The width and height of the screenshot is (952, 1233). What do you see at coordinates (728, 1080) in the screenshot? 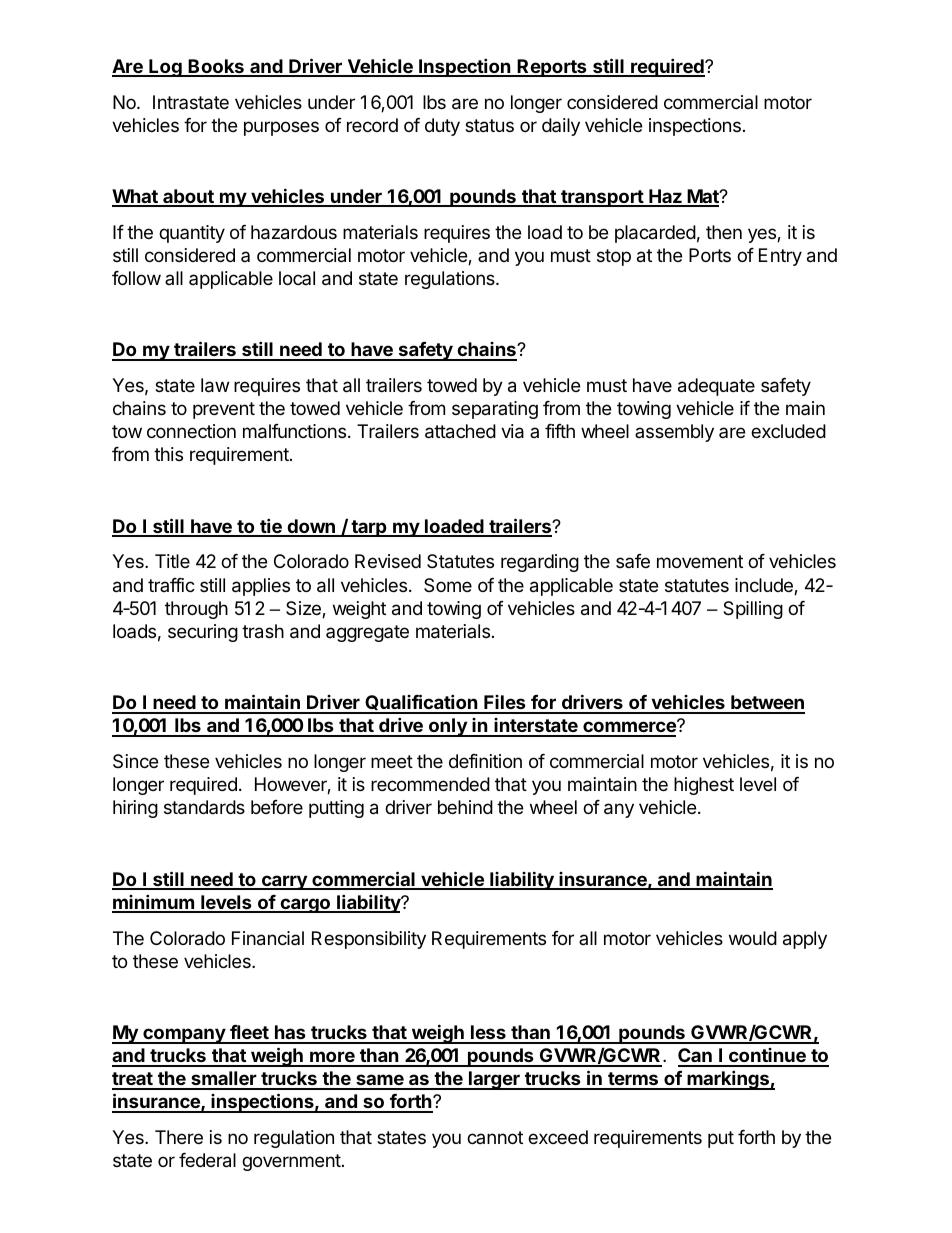
I see `markings` at bounding box center [728, 1080].
